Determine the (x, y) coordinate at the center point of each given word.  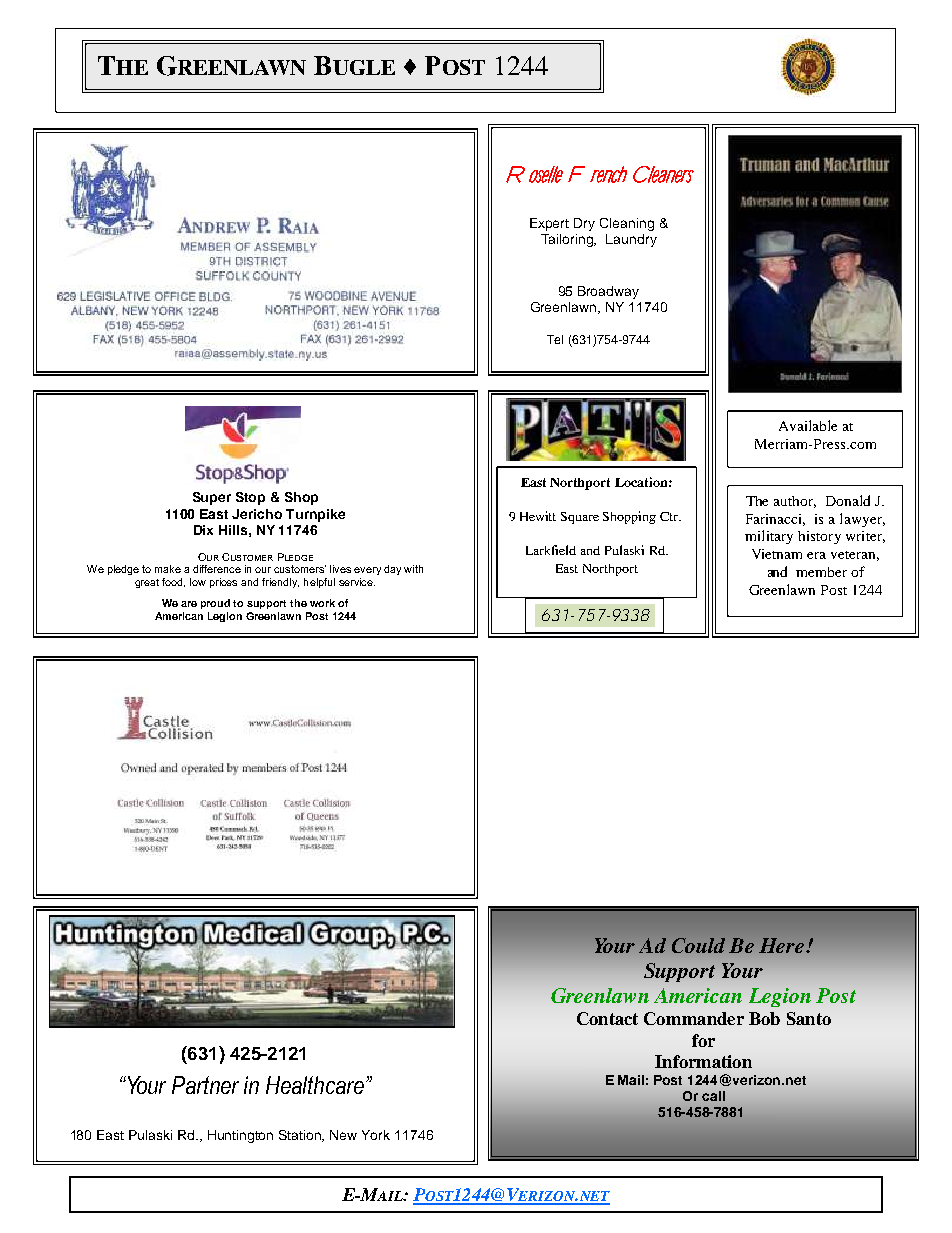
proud (215, 604)
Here (783, 945)
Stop (250, 498)
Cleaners (663, 174)
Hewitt (538, 516)
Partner (205, 1085)
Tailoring (568, 240)
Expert (549, 224)
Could (698, 945)
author (795, 502)
